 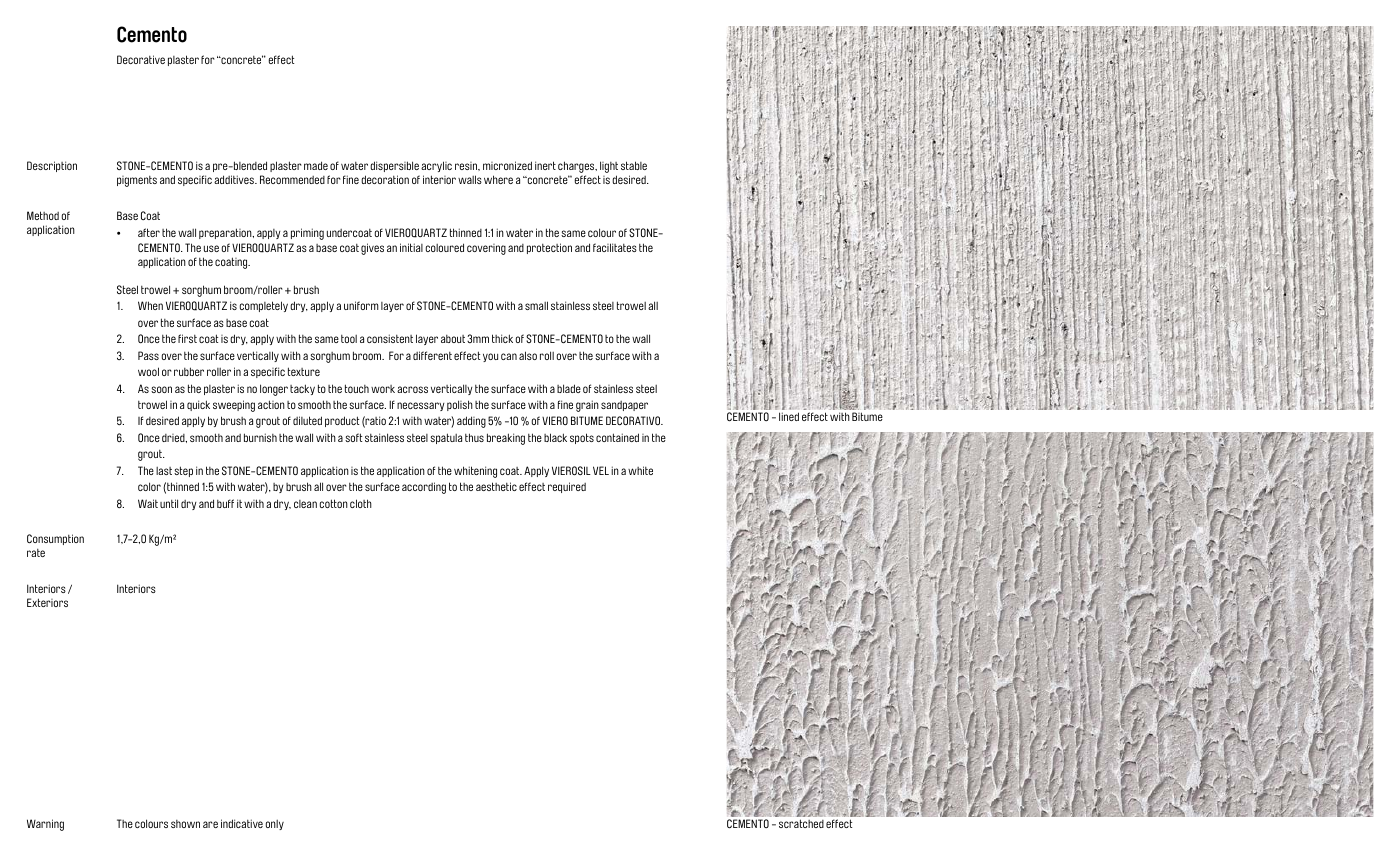 I want to click on step, so click(x=183, y=471).
